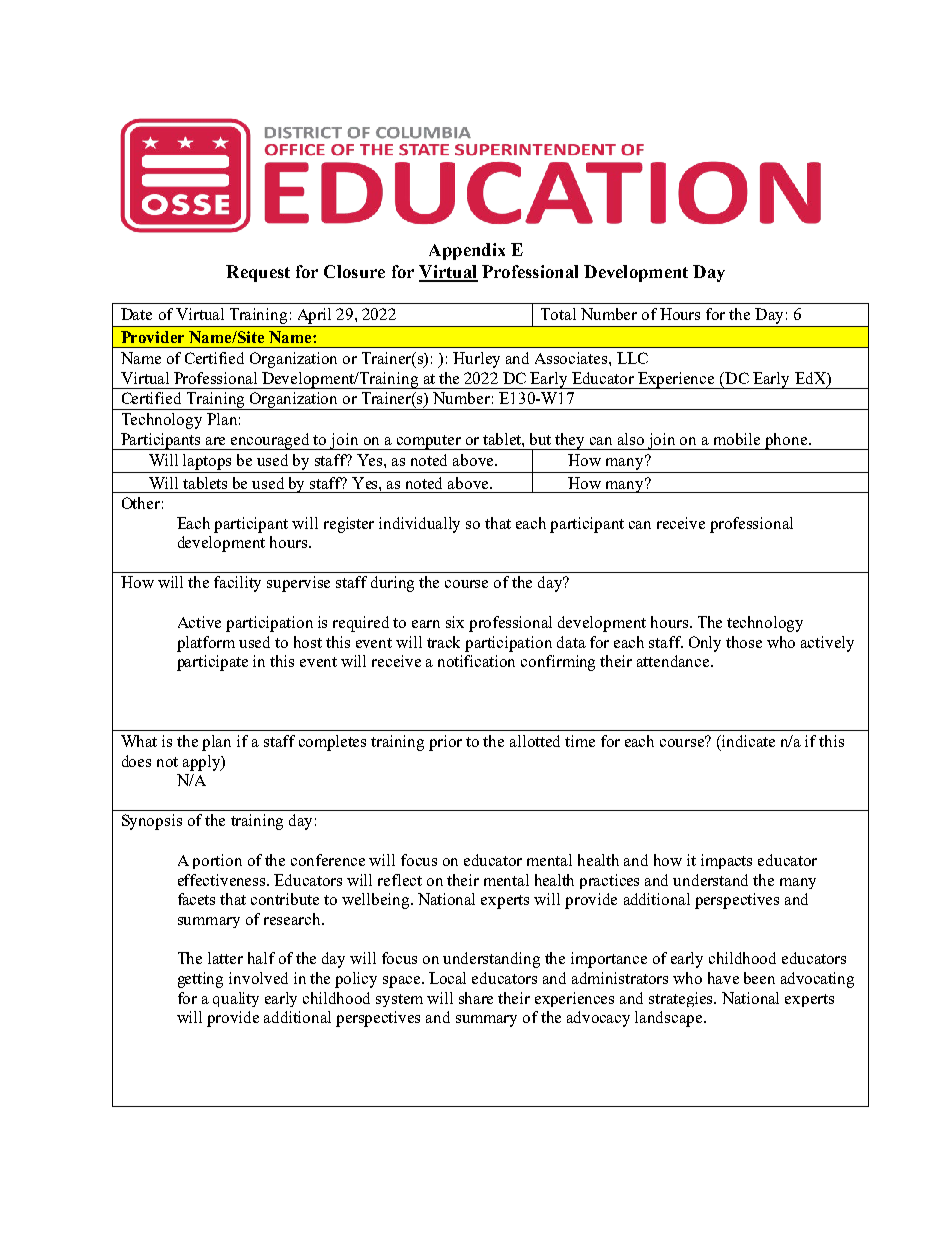  Describe the element at coordinates (152, 822) in the image. I see `Synopsis` at that location.
